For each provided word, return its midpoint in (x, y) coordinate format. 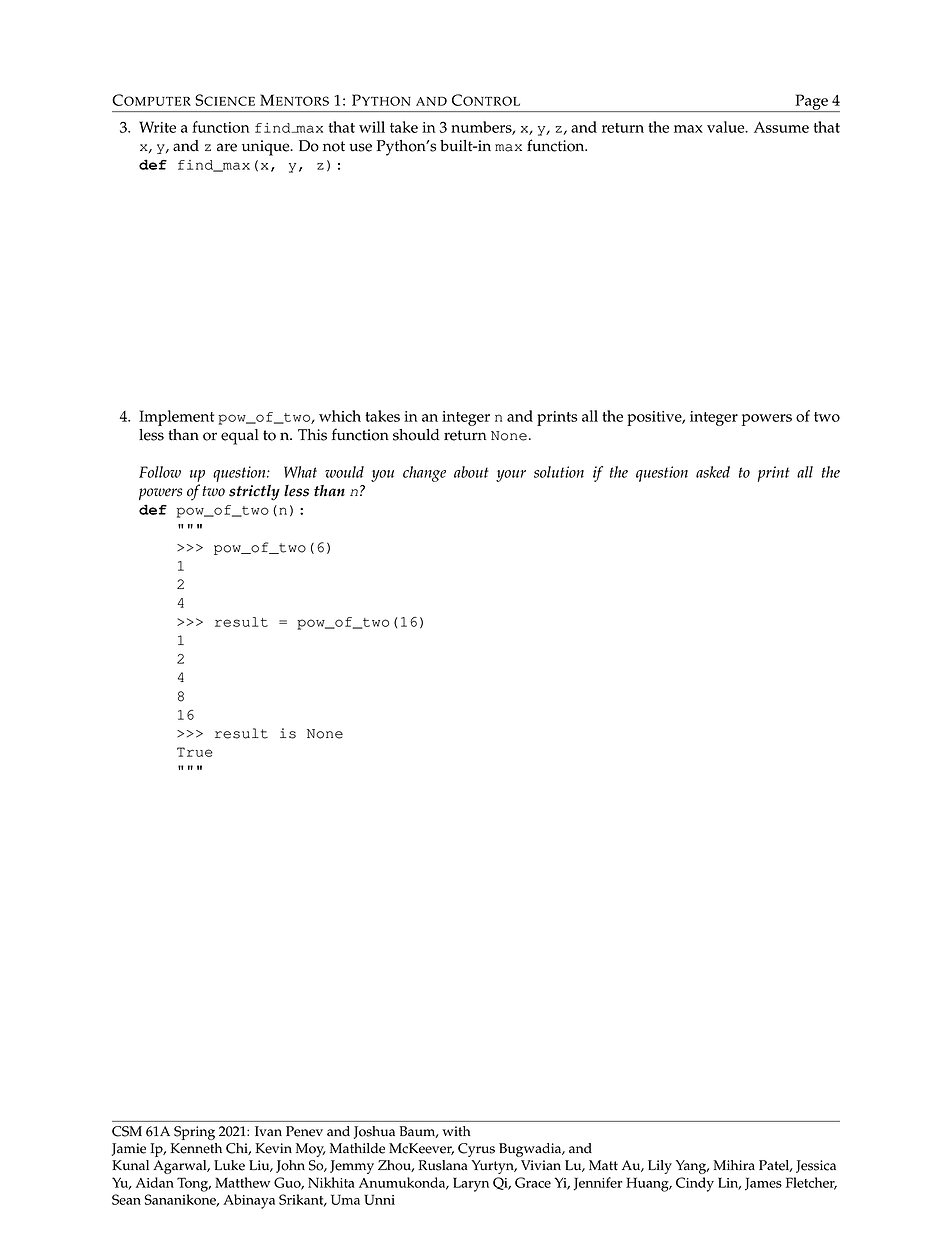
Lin (729, 1183)
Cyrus (476, 1150)
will (372, 127)
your (511, 476)
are (227, 147)
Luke (229, 1165)
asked (713, 472)
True (195, 752)
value (727, 127)
